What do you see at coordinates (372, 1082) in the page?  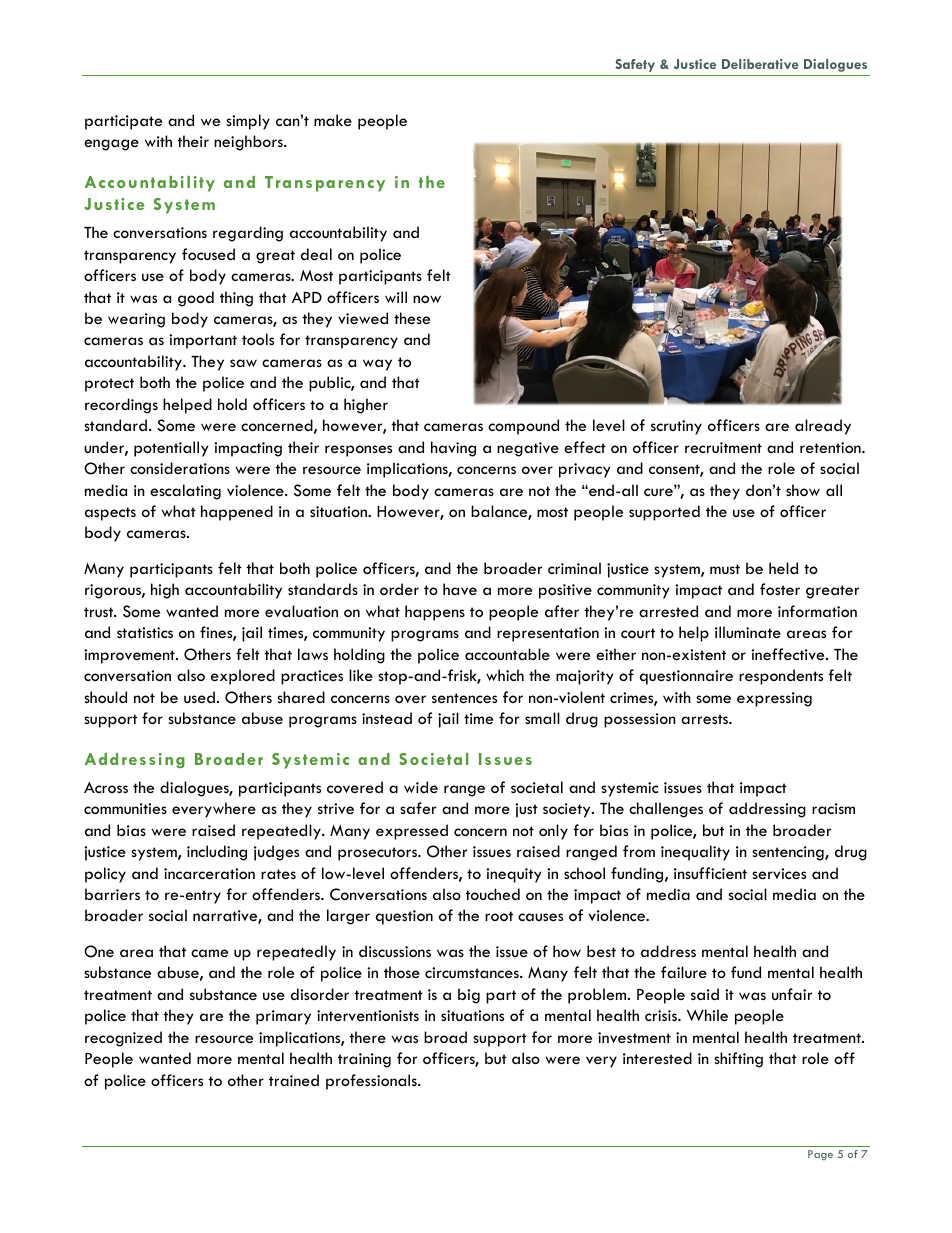 I see `professionals` at bounding box center [372, 1082].
